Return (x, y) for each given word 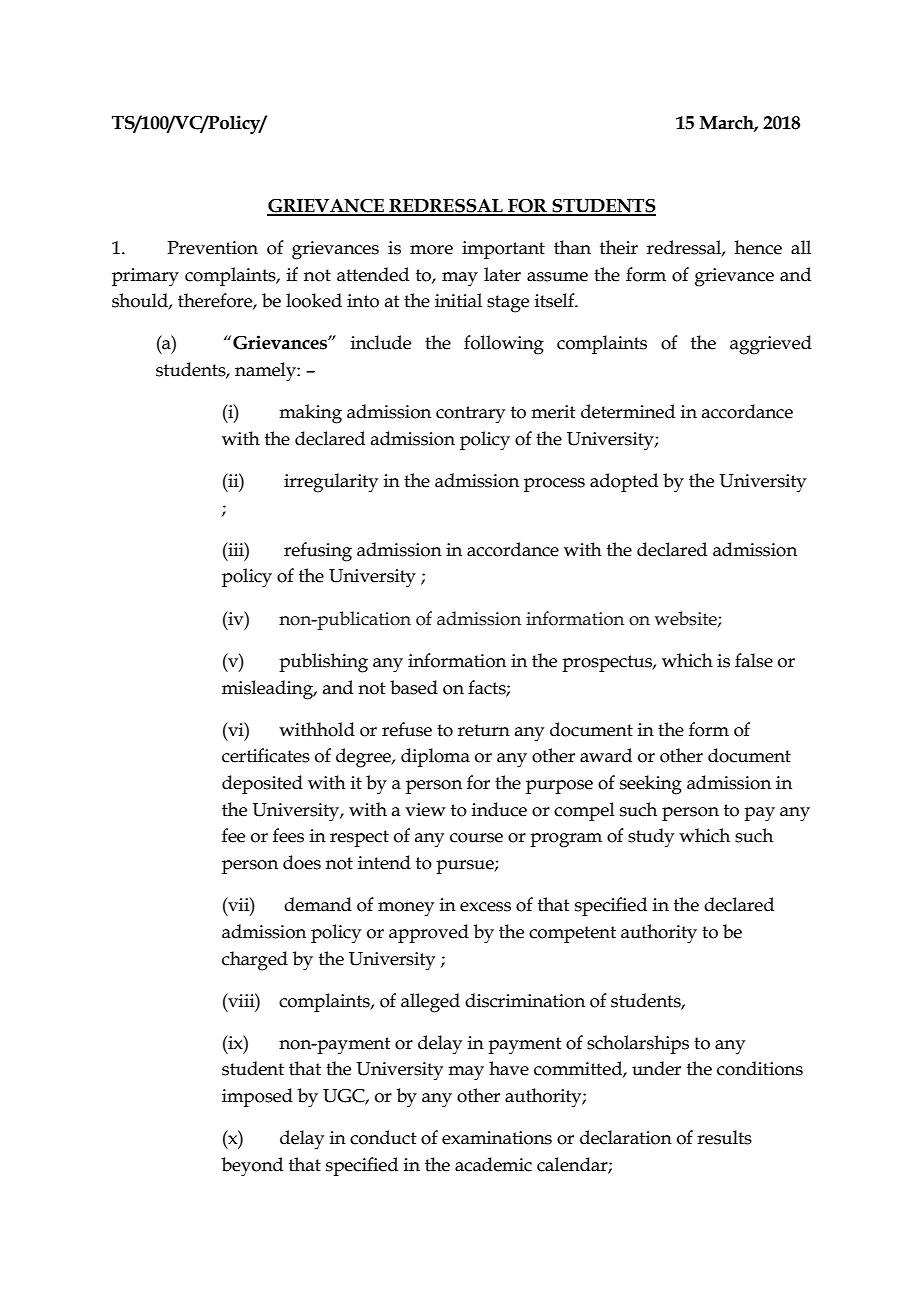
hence (758, 247)
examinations (497, 1138)
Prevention (212, 248)
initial (458, 300)
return (484, 730)
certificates (266, 755)
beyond (252, 1167)
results (724, 1137)
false (754, 660)
